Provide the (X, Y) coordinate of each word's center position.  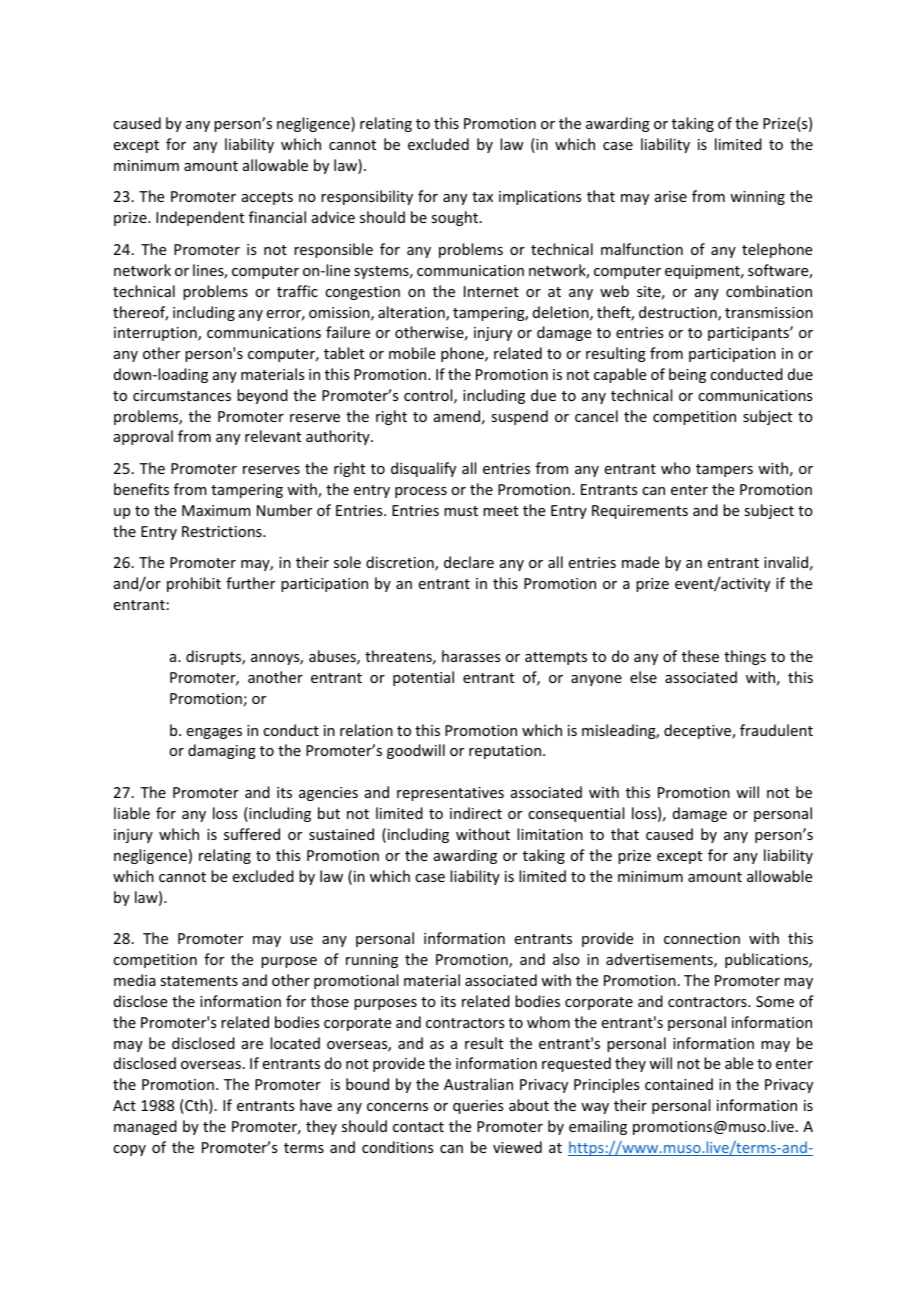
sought (456, 218)
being (687, 375)
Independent (200, 218)
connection (702, 938)
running (372, 961)
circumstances (182, 395)
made (640, 562)
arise (671, 196)
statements (199, 981)
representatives (450, 794)
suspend (519, 417)
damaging (222, 751)
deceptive (698, 731)
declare (469, 562)
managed (145, 1127)
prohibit (194, 584)
